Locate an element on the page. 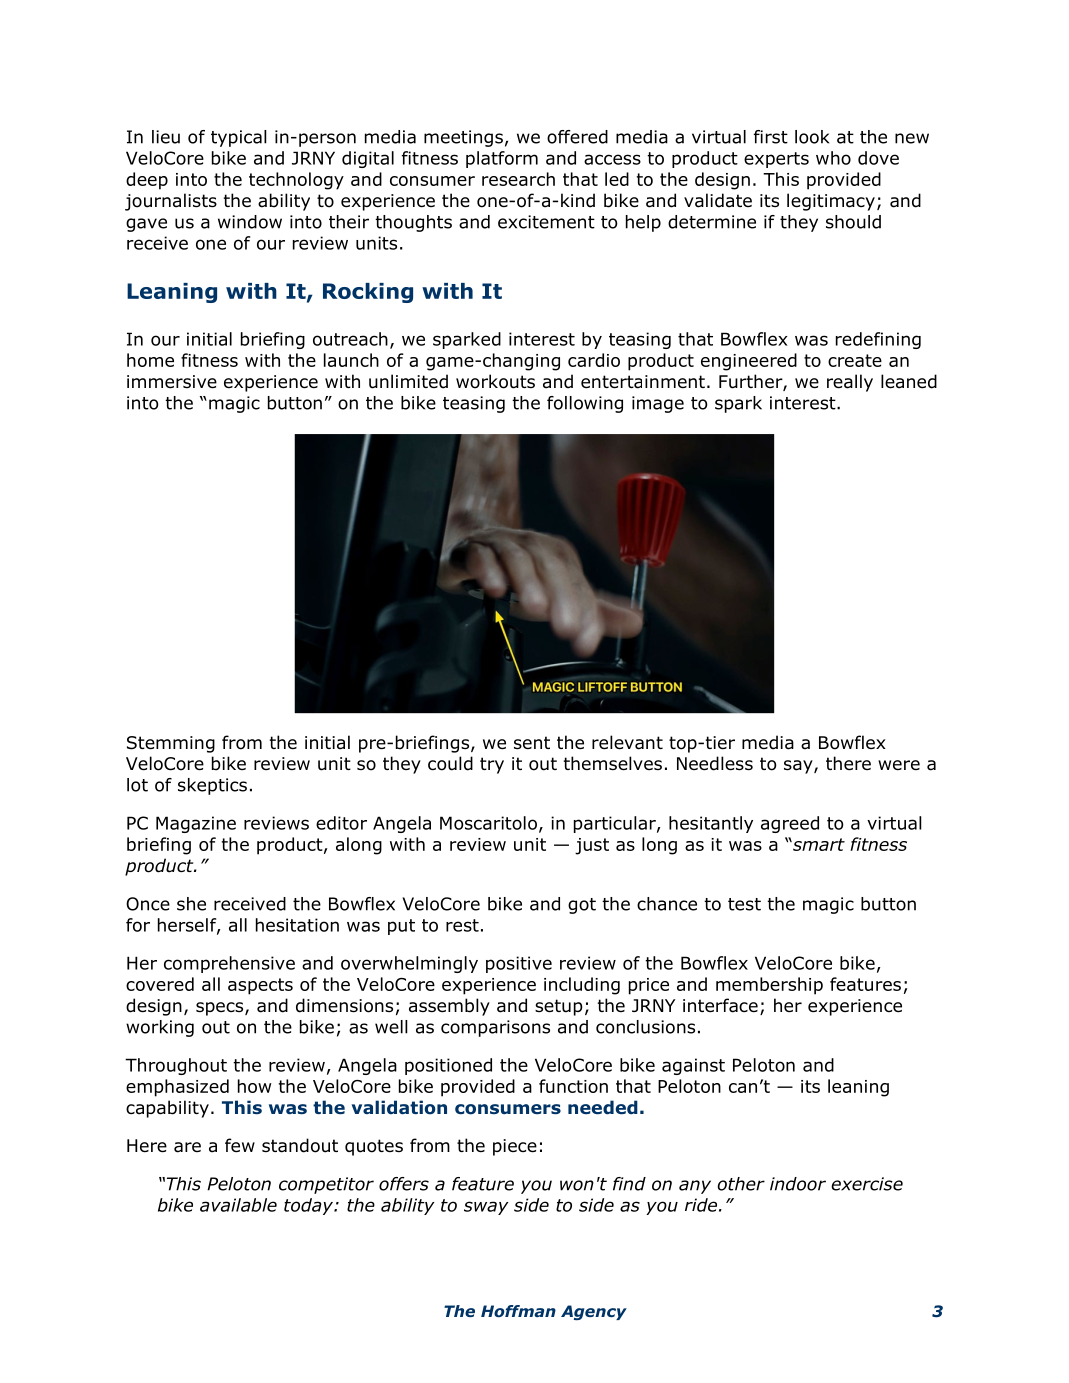 Image resolution: width=1069 pixels, height=1383 pixels. Hoffman is located at coordinates (518, 1311).
